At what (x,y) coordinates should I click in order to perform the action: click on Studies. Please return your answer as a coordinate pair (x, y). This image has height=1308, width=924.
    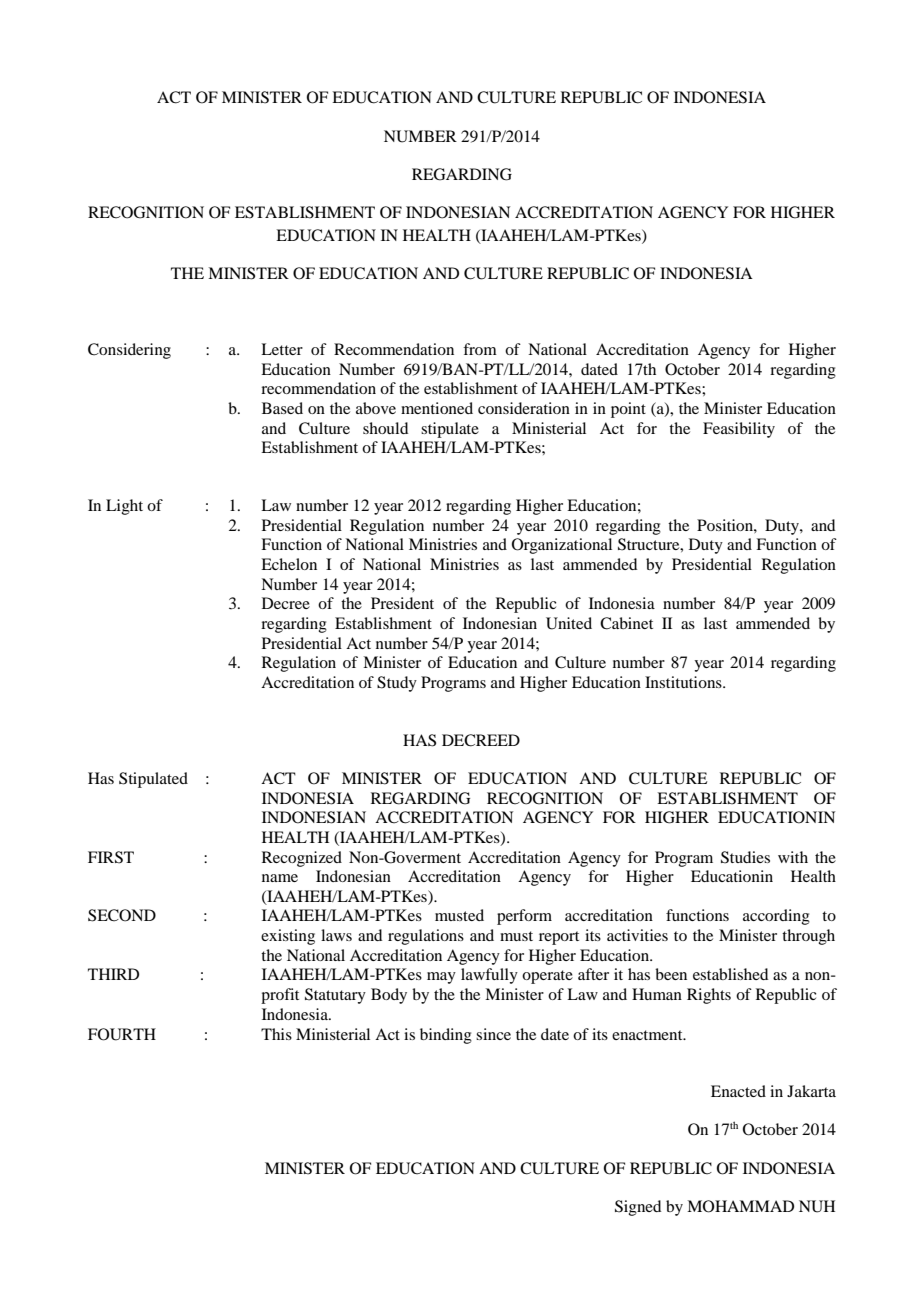
    Looking at the image, I should click on (745, 857).
